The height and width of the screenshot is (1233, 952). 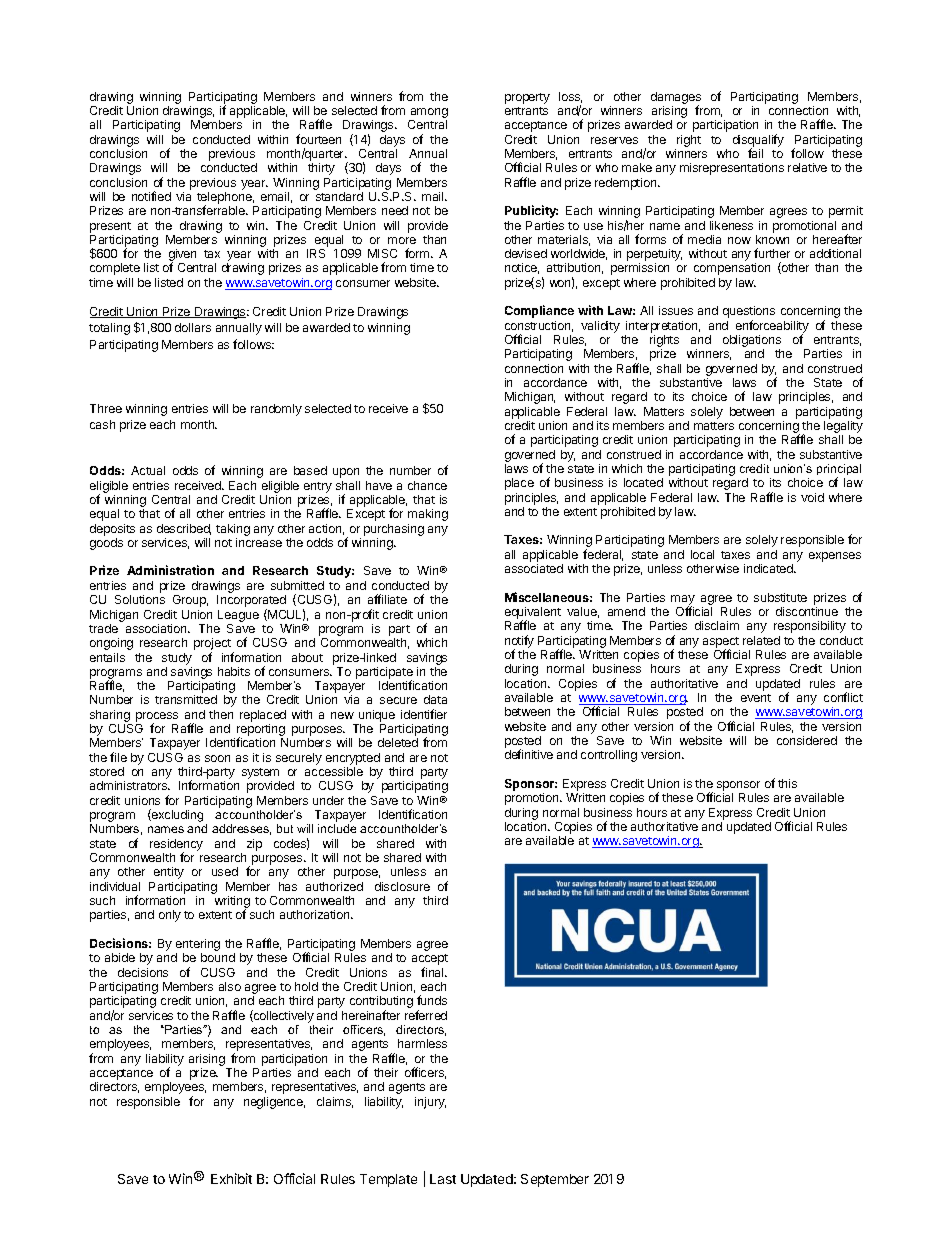 What do you see at coordinates (212, 645) in the screenshot?
I see `project` at bounding box center [212, 645].
